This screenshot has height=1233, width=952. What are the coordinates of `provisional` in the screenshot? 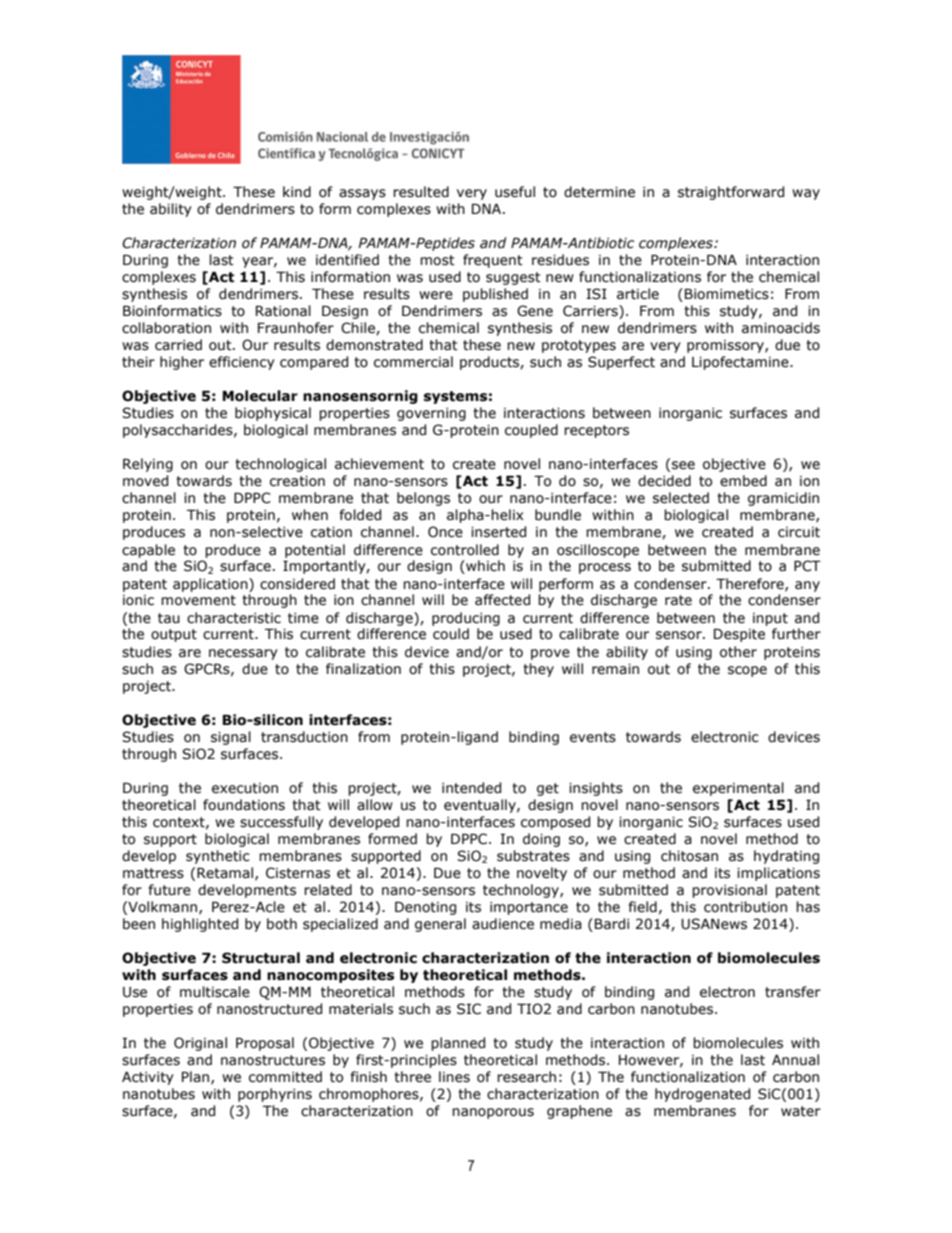 It's located at (729, 891).
